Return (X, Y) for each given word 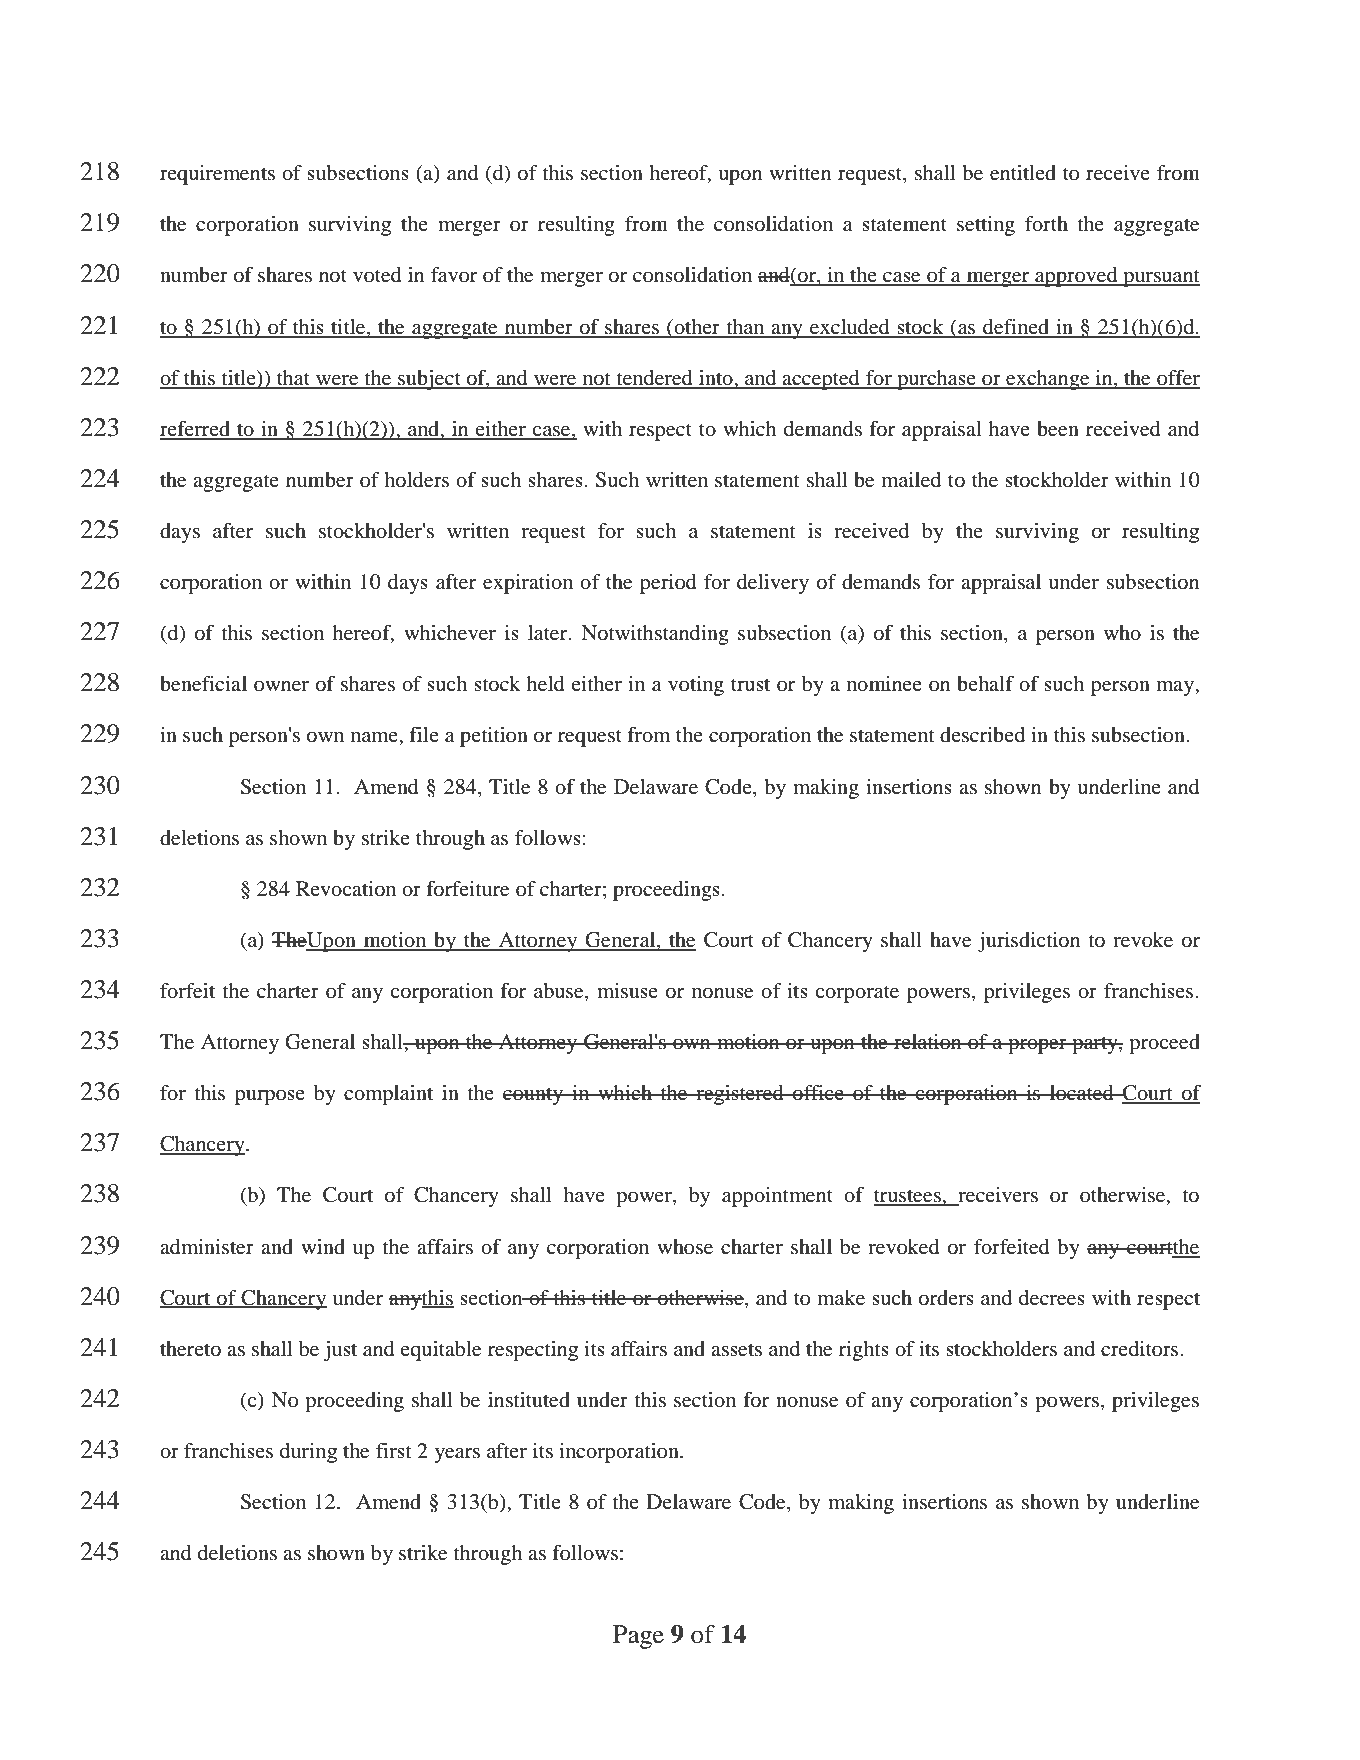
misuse (627, 991)
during (308, 1453)
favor (454, 275)
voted (377, 275)
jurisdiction (1029, 942)
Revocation (346, 889)
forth (1046, 224)
